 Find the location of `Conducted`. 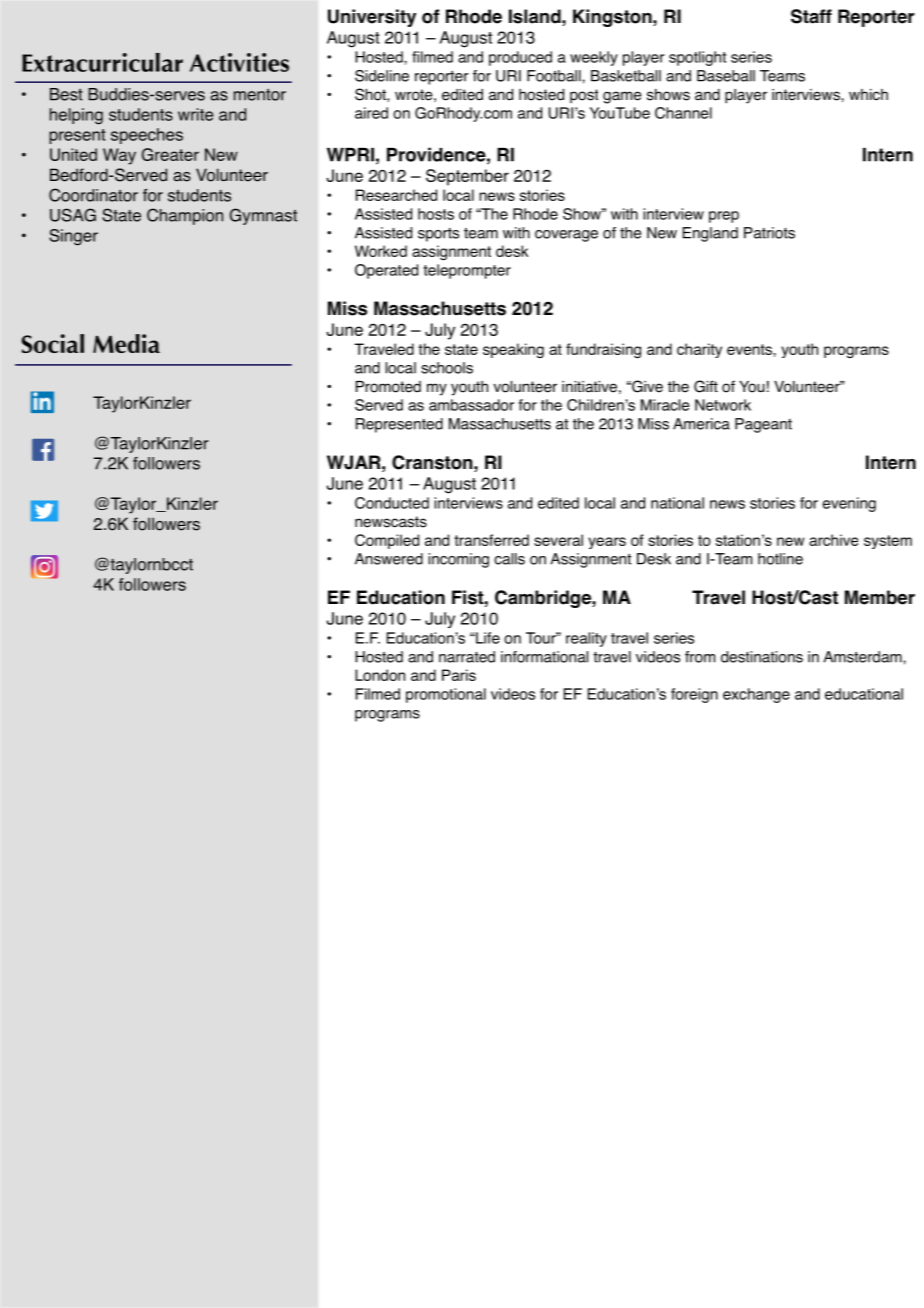

Conducted is located at coordinates (392, 503).
